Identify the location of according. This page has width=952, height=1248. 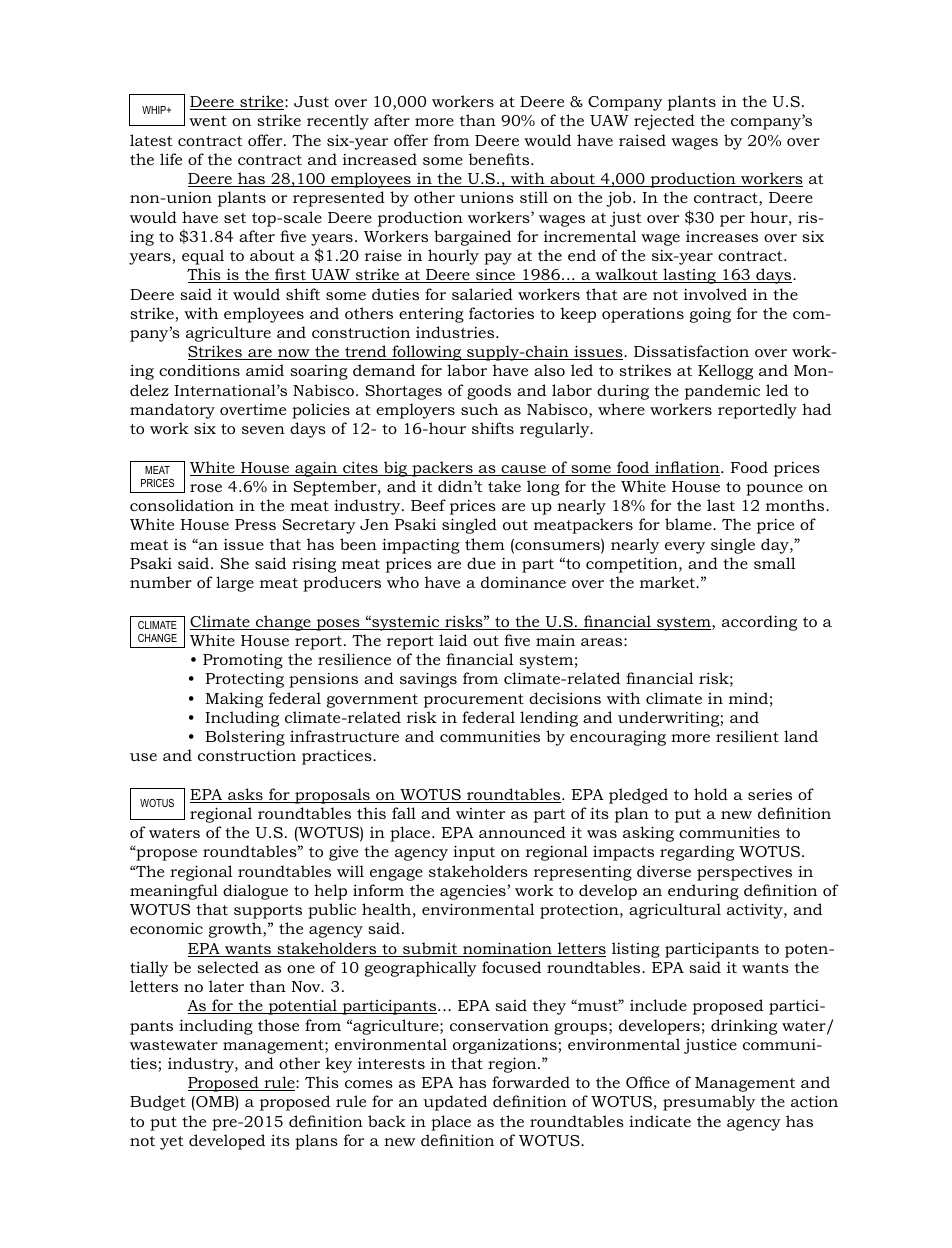
(759, 623).
